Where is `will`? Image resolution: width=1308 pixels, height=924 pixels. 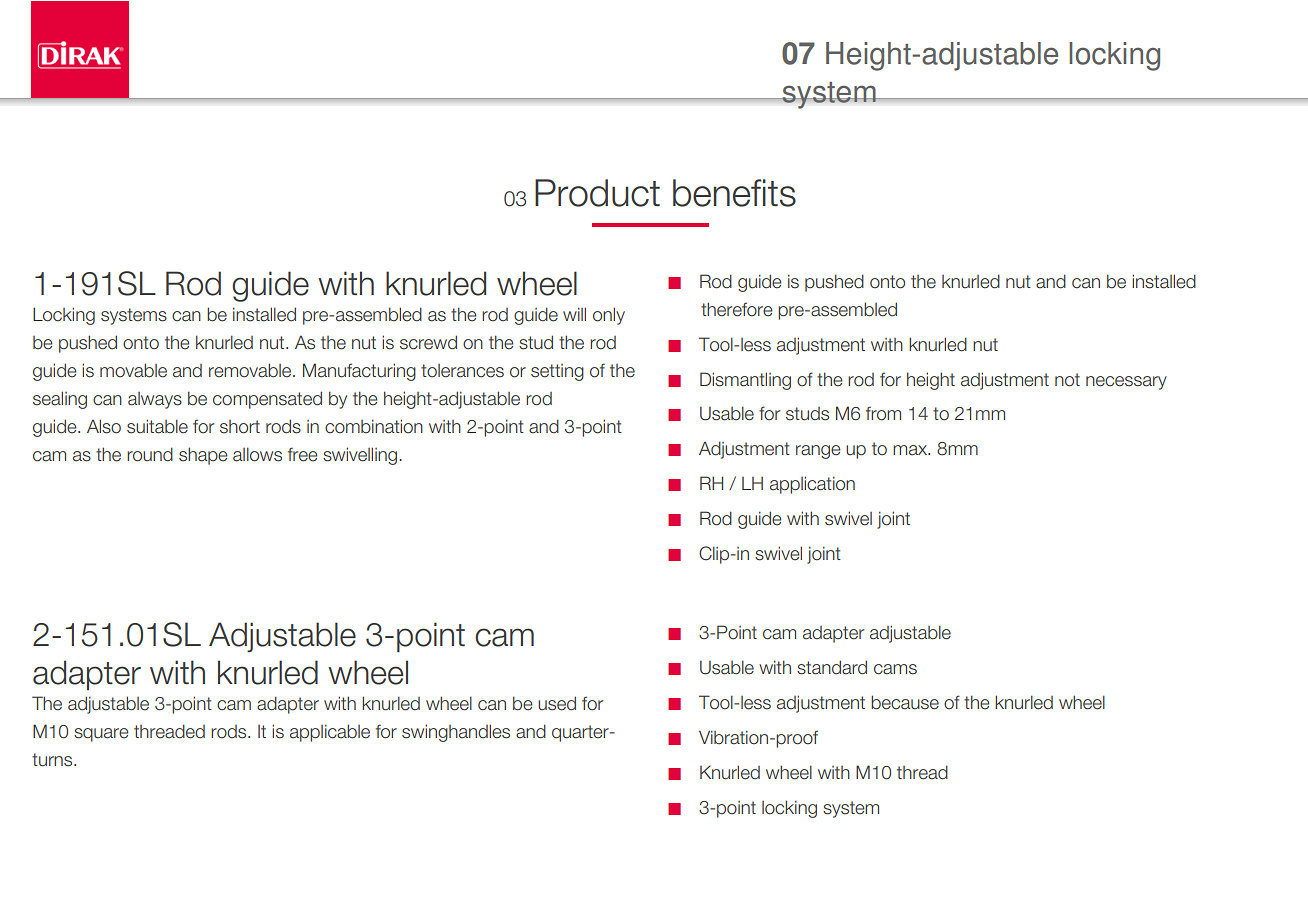
will is located at coordinates (574, 314).
